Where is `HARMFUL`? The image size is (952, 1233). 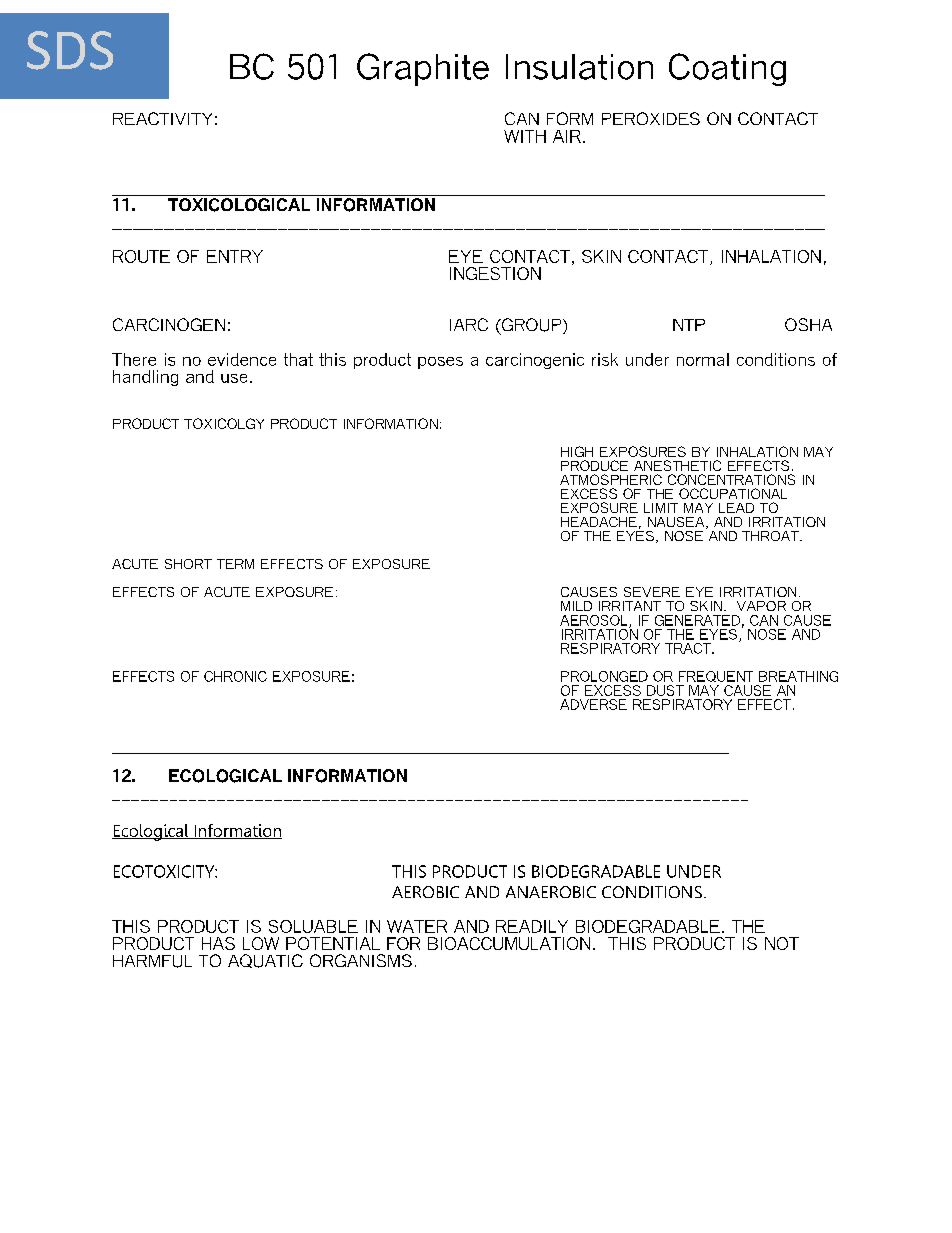 HARMFUL is located at coordinates (152, 961).
